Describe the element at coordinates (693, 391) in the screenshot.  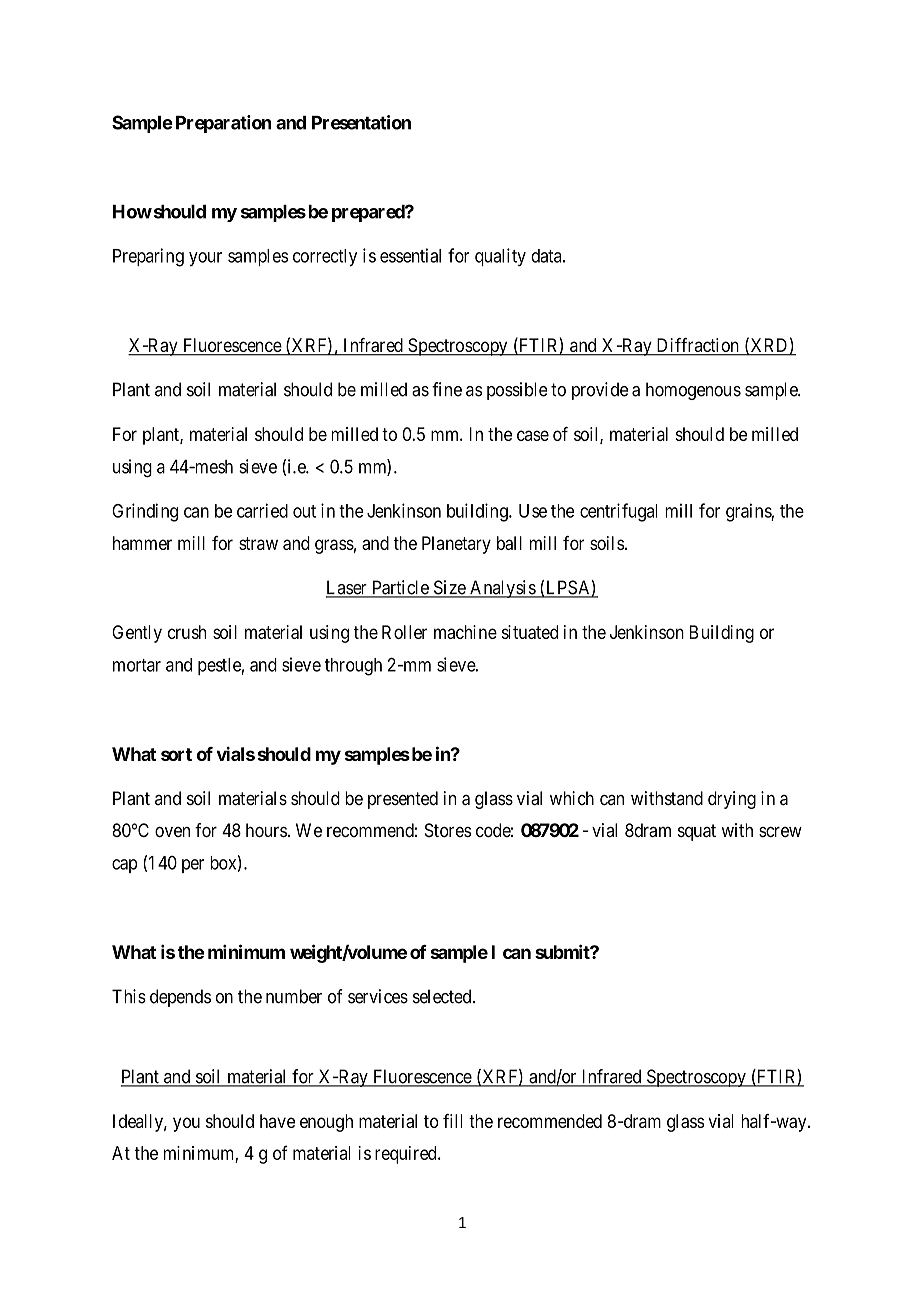
I see `homogenous` at that location.
